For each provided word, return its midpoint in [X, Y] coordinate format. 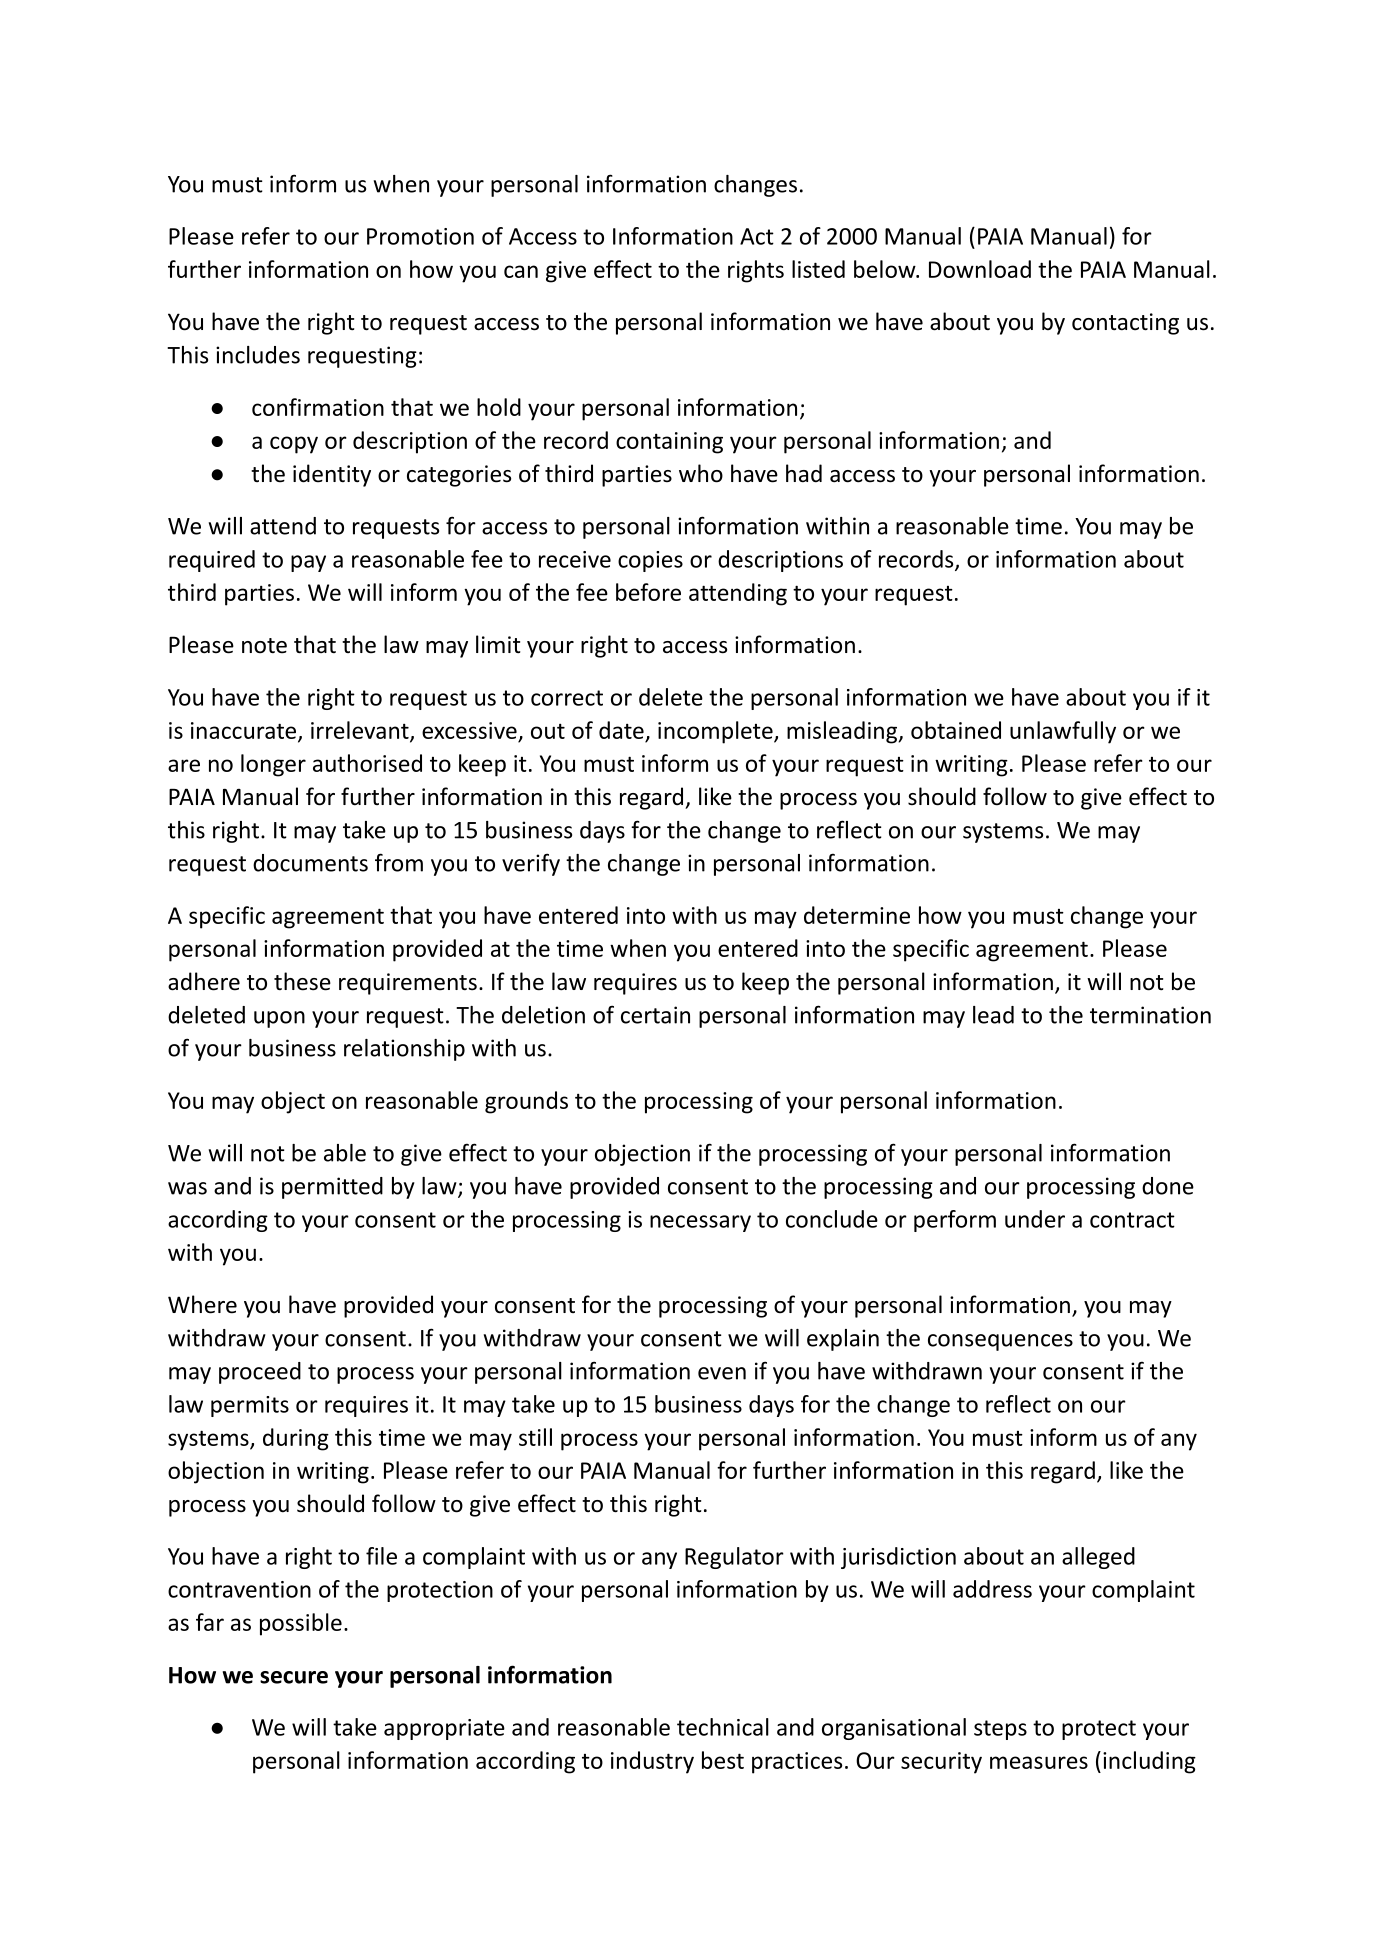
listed [818, 269]
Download [980, 269]
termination [1150, 1015]
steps [1000, 1730]
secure [294, 1677]
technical [723, 1727]
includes [258, 355]
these [302, 981]
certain [655, 1015]
